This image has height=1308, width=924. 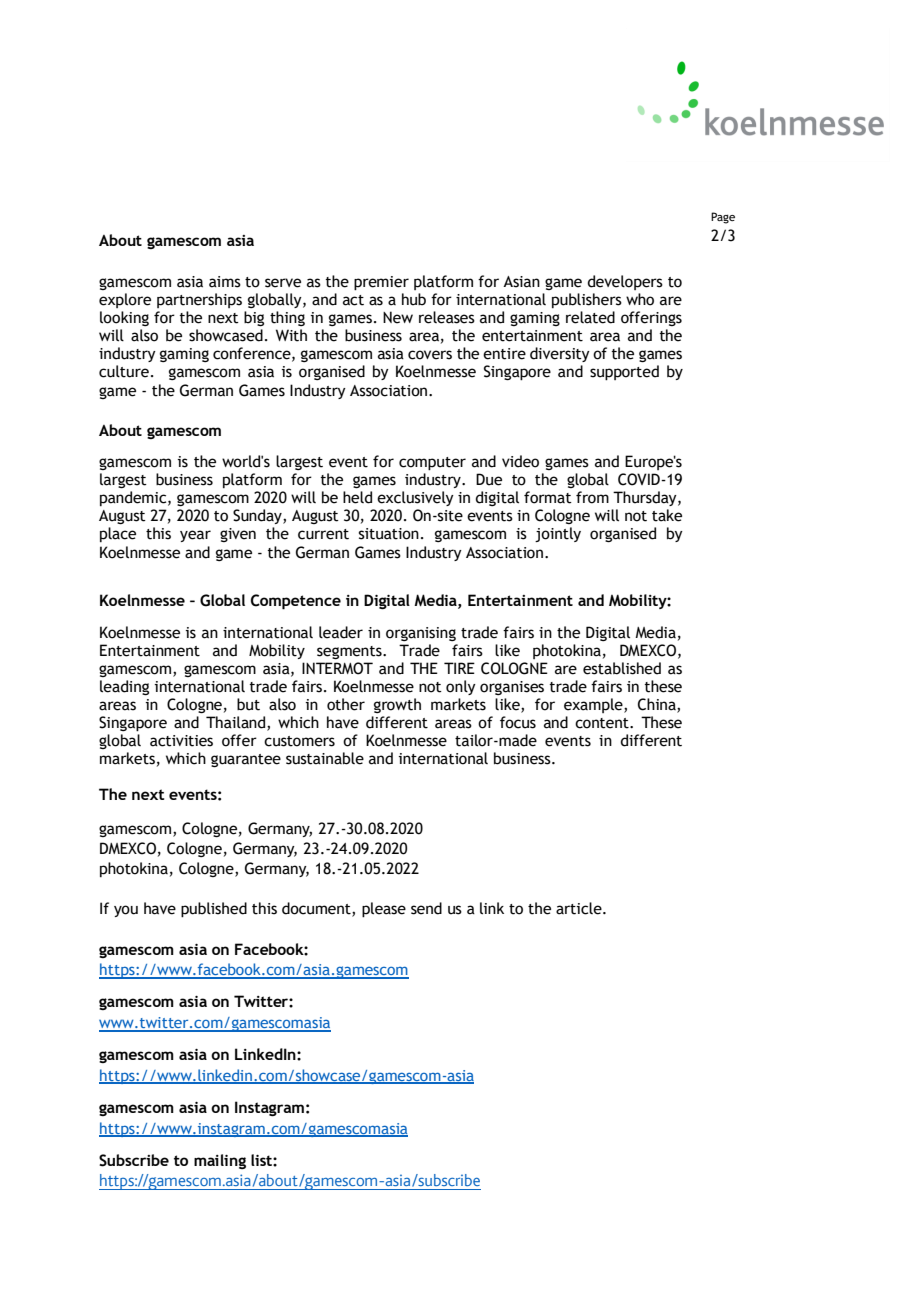 I want to click on but, so click(x=248, y=704).
